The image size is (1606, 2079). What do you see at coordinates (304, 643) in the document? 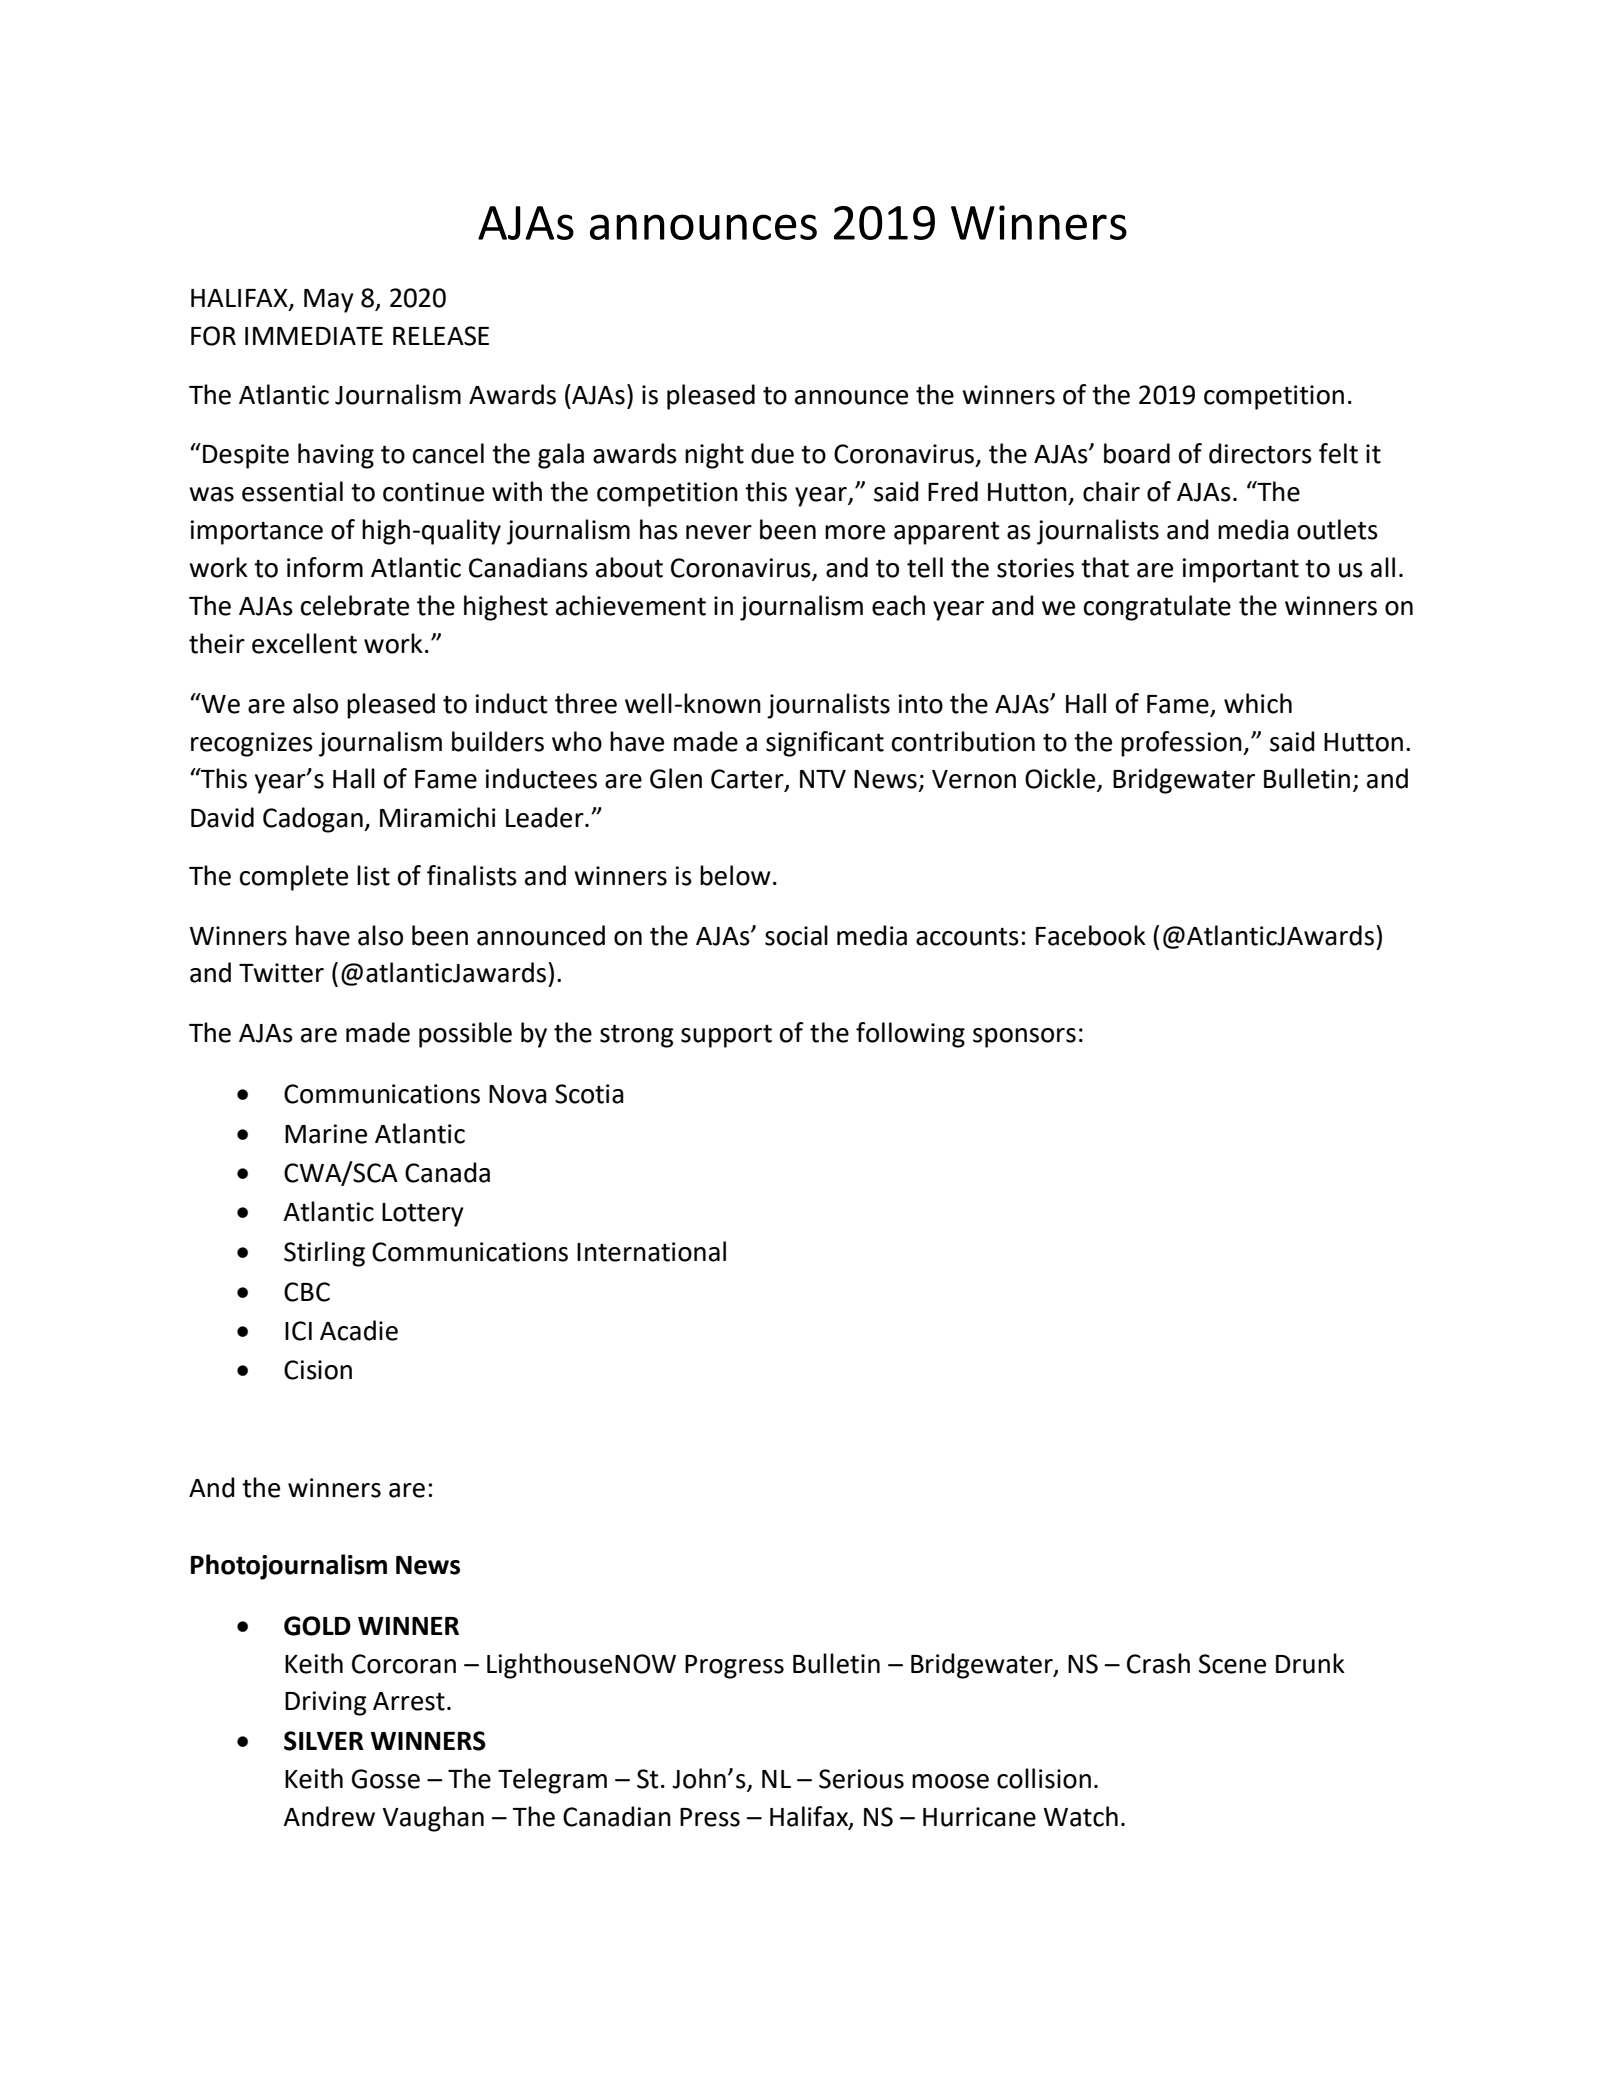
I see `excellent` at bounding box center [304, 643].
